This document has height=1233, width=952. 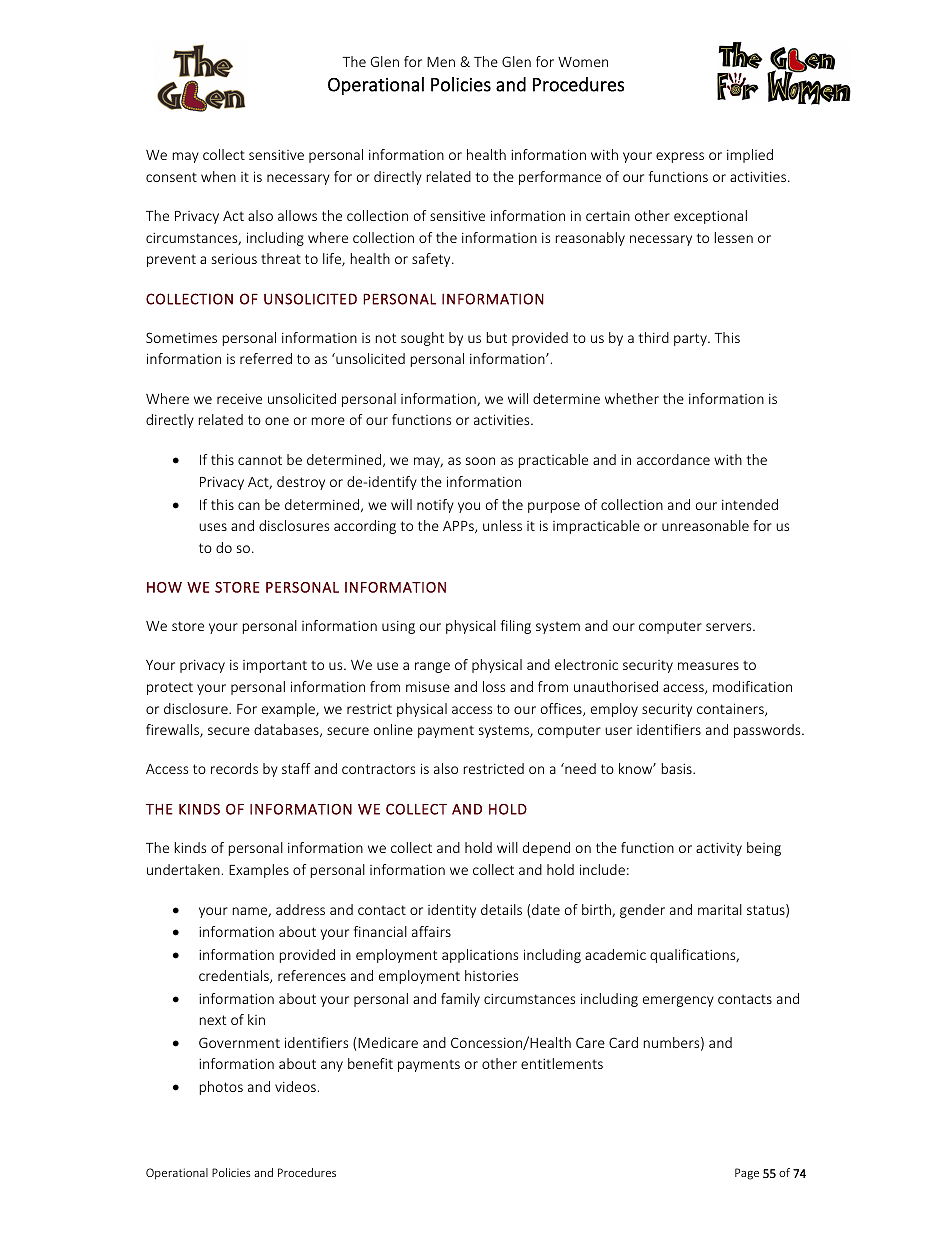 I want to click on Women, so click(x=583, y=62).
